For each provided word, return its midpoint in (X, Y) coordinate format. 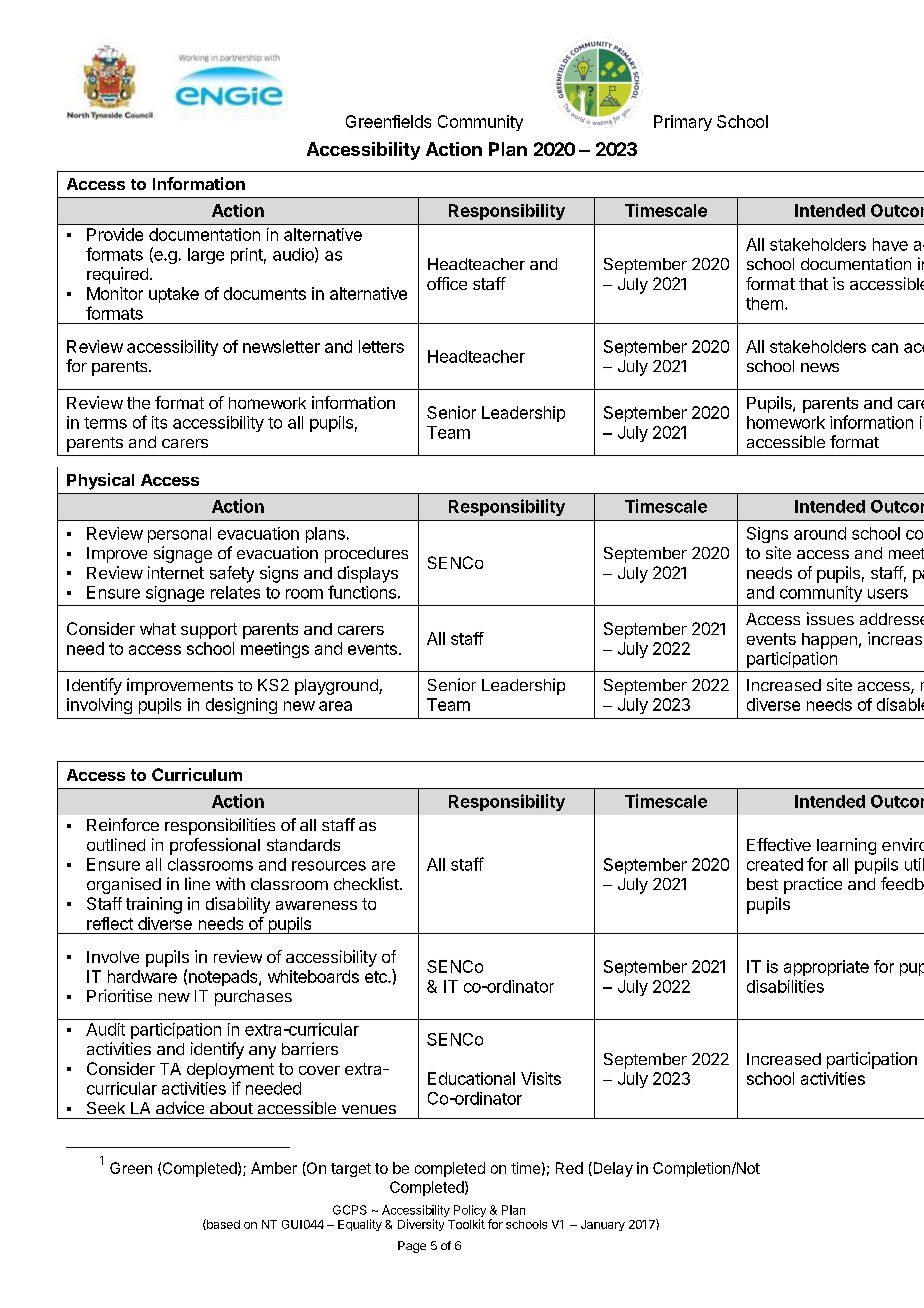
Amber (274, 1168)
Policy (470, 1212)
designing (241, 706)
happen (829, 641)
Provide (115, 234)
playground (337, 687)
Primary (683, 123)
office (447, 283)
